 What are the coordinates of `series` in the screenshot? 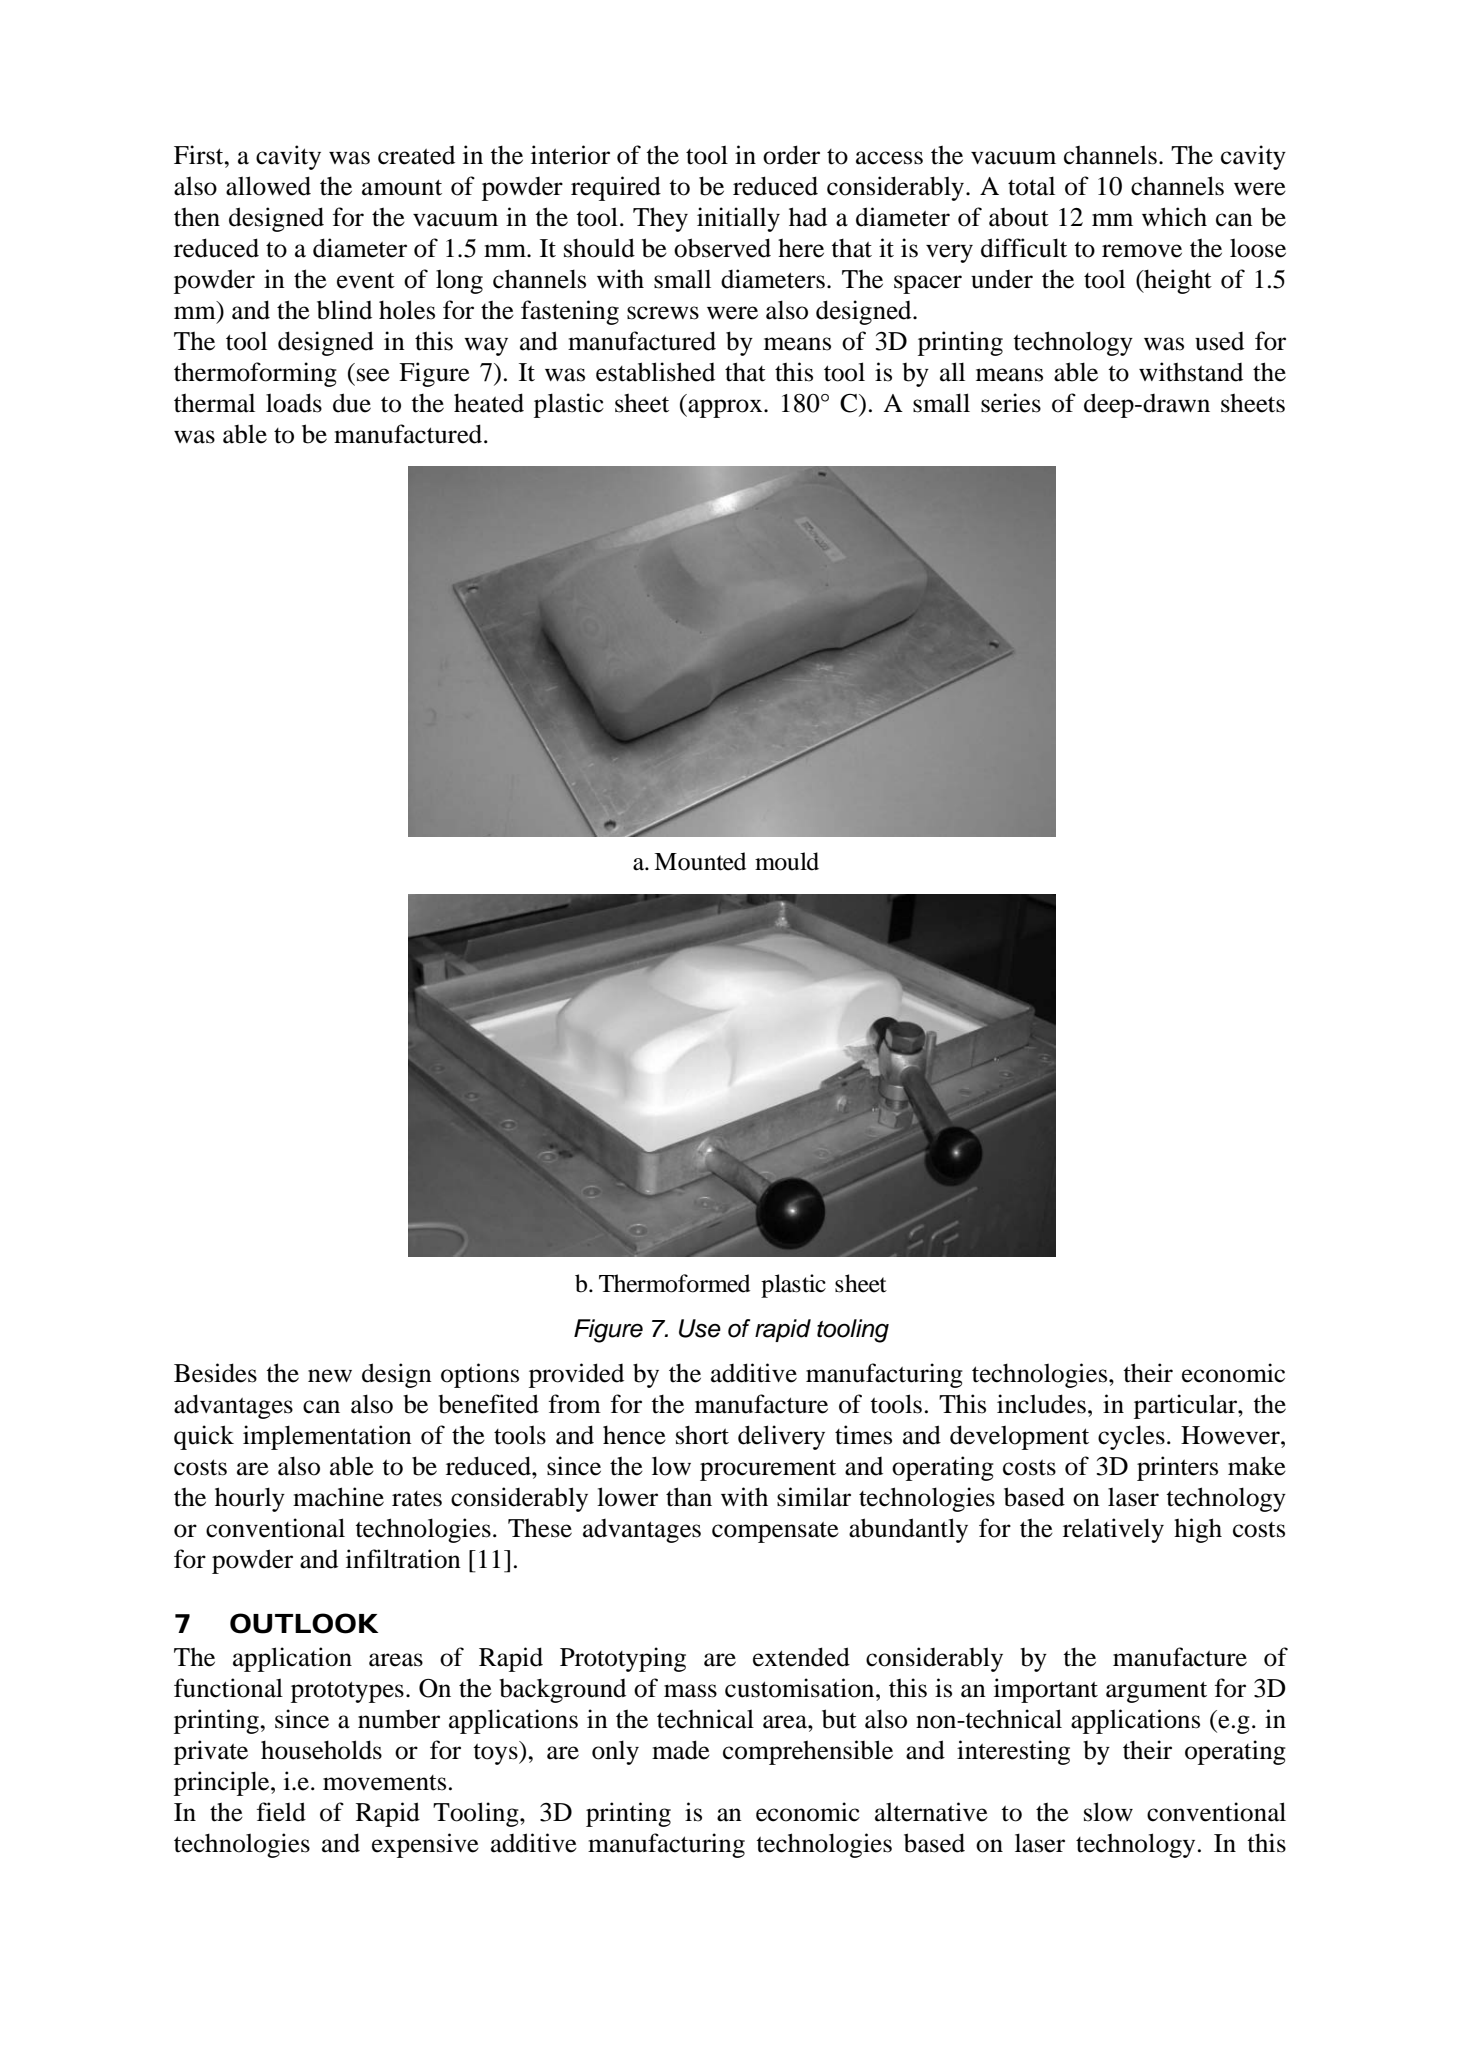 It's located at (1011, 403).
